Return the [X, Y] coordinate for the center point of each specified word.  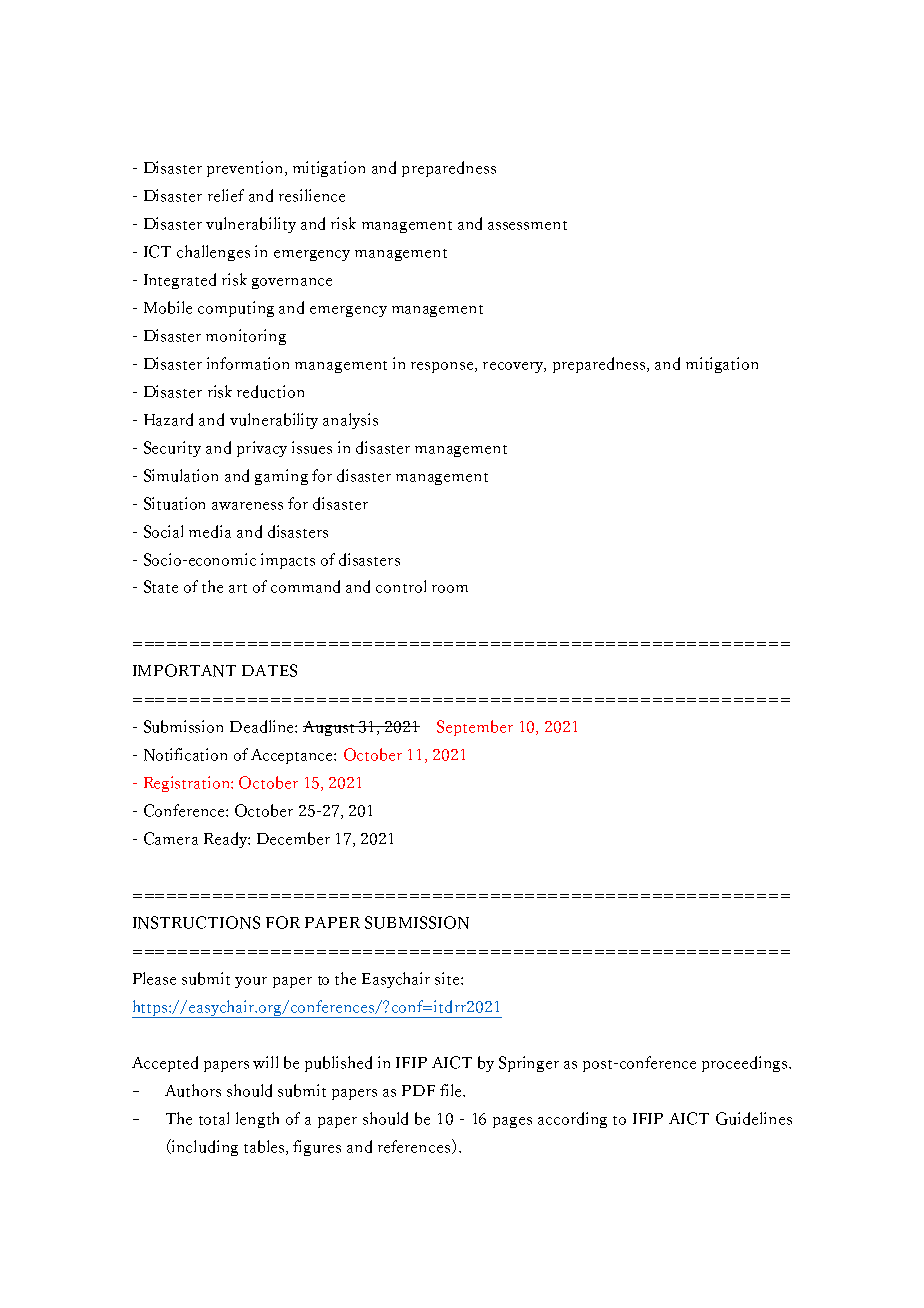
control [401, 586]
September [475, 728]
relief [226, 195]
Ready [226, 840]
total [214, 1118]
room [450, 589]
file [452, 1090]
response [443, 367]
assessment [527, 225]
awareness [247, 506]
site [448, 978]
